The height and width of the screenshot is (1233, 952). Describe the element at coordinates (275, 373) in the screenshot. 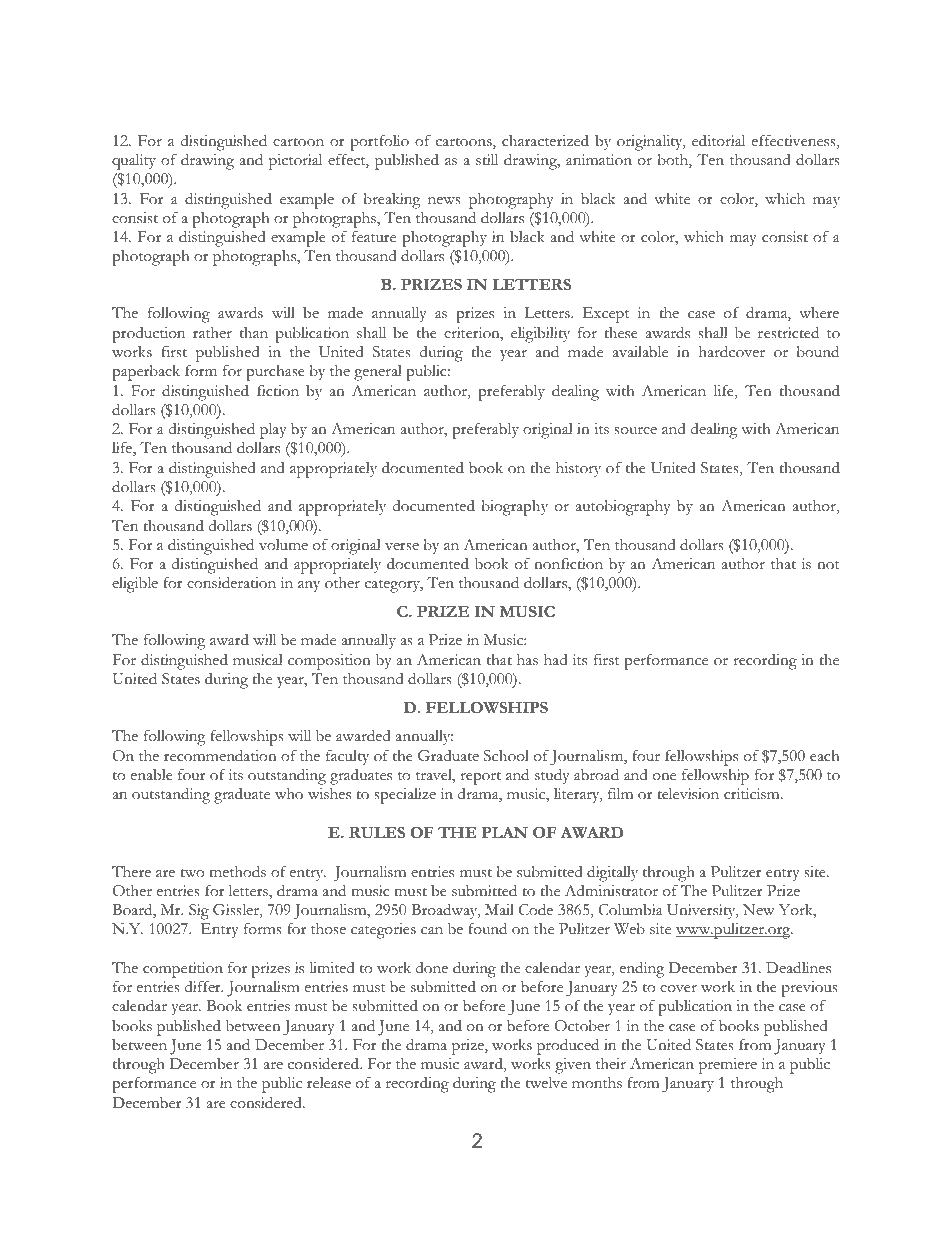

I see `purchase` at that location.
